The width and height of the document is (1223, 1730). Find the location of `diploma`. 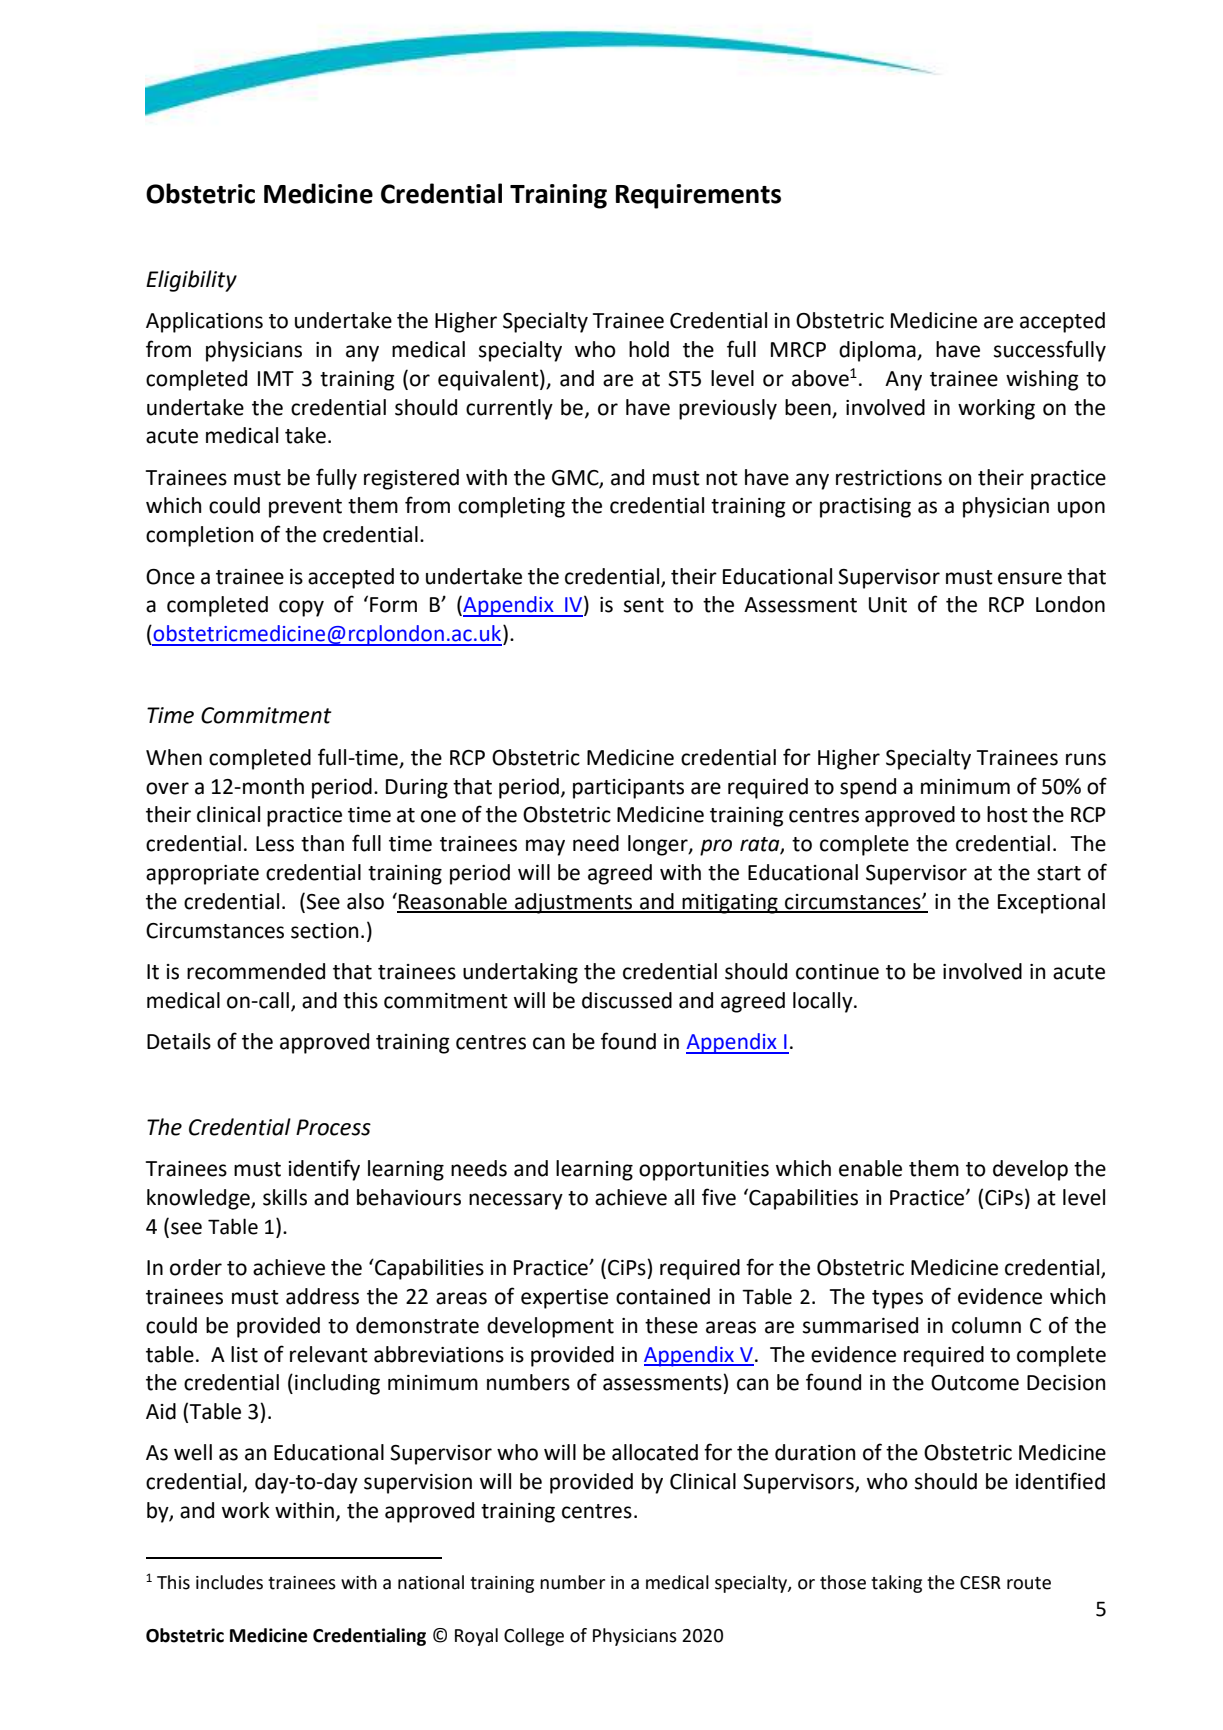

diploma is located at coordinates (878, 351).
